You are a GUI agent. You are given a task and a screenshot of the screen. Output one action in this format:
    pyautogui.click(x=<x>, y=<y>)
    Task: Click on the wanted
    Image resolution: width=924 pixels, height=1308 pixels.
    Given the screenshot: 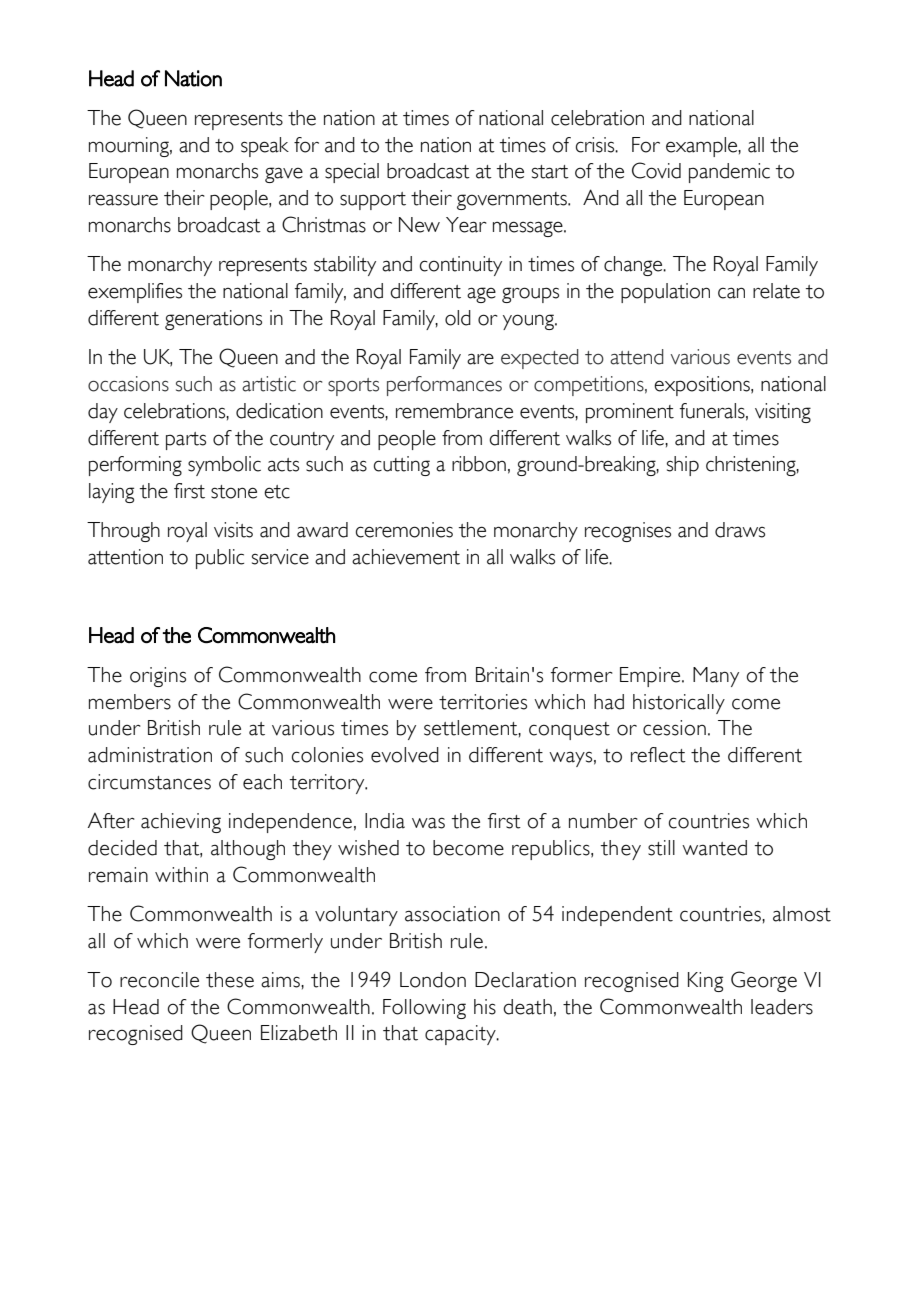 What is the action you would take?
    pyautogui.click(x=714, y=848)
